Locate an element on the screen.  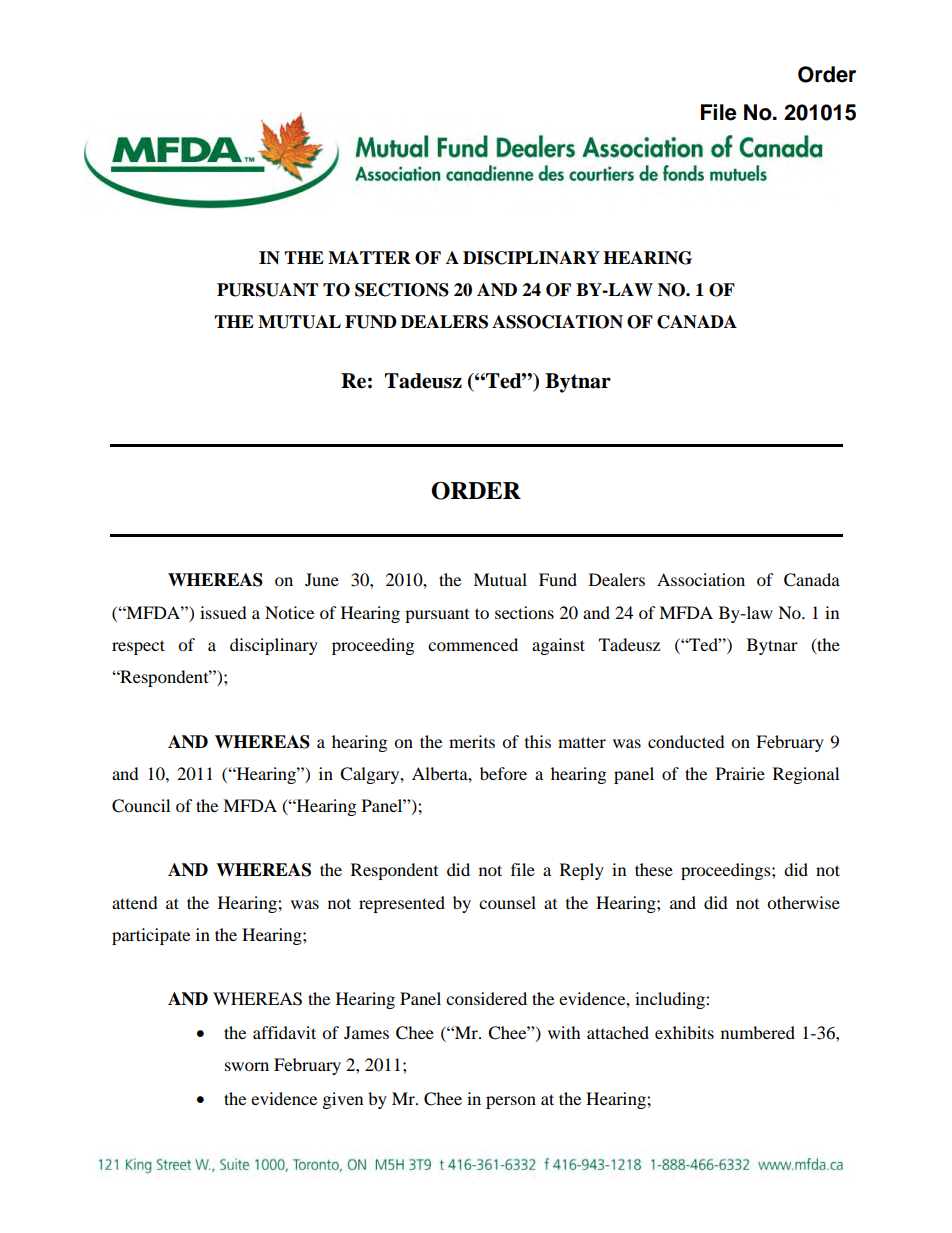
issued is located at coordinates (223, 612).
